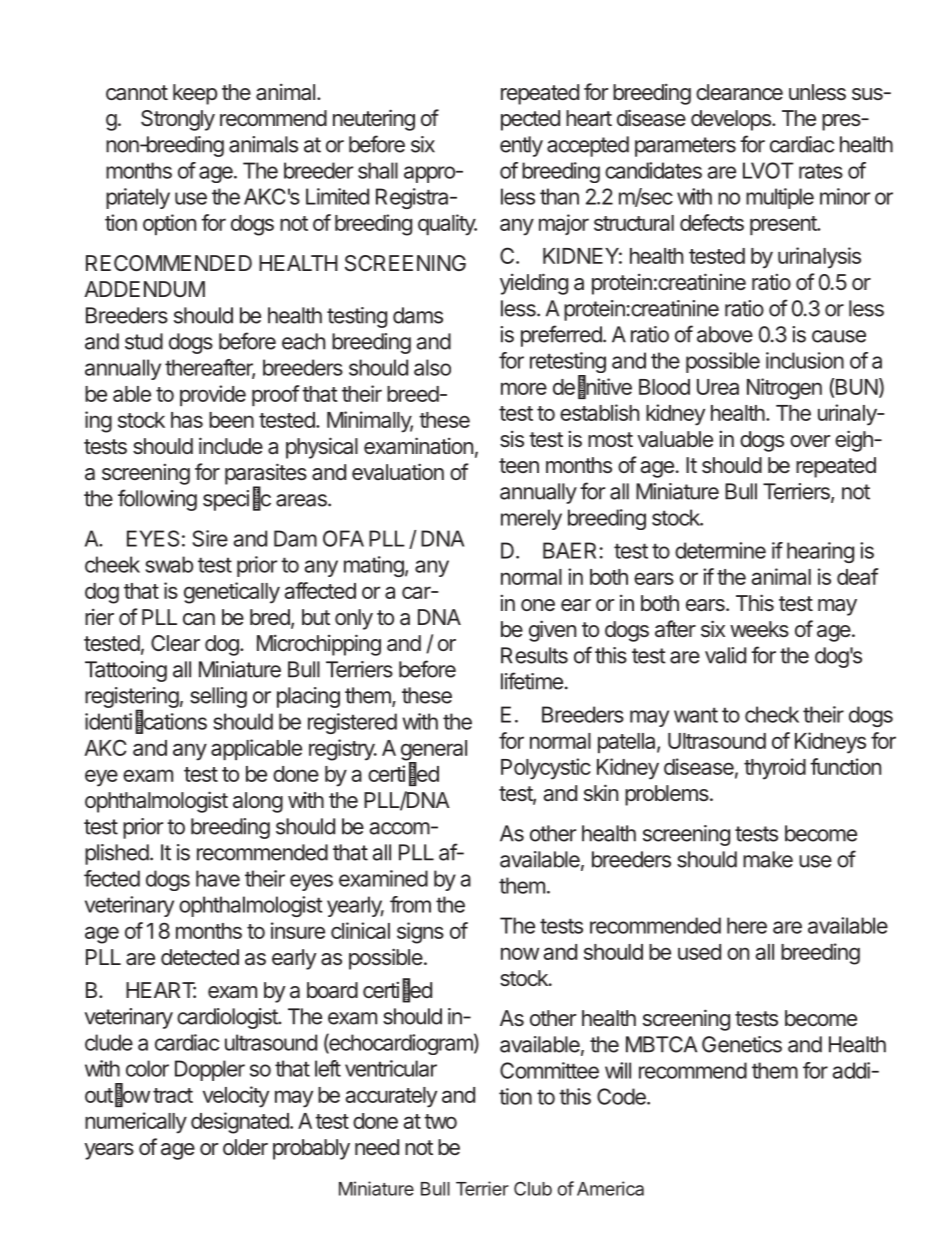 Image resolution: width=952 pixels, height=1233 pixels. Describe the element at coordinates (732, 120) in the document. I see `develops` at that location.
